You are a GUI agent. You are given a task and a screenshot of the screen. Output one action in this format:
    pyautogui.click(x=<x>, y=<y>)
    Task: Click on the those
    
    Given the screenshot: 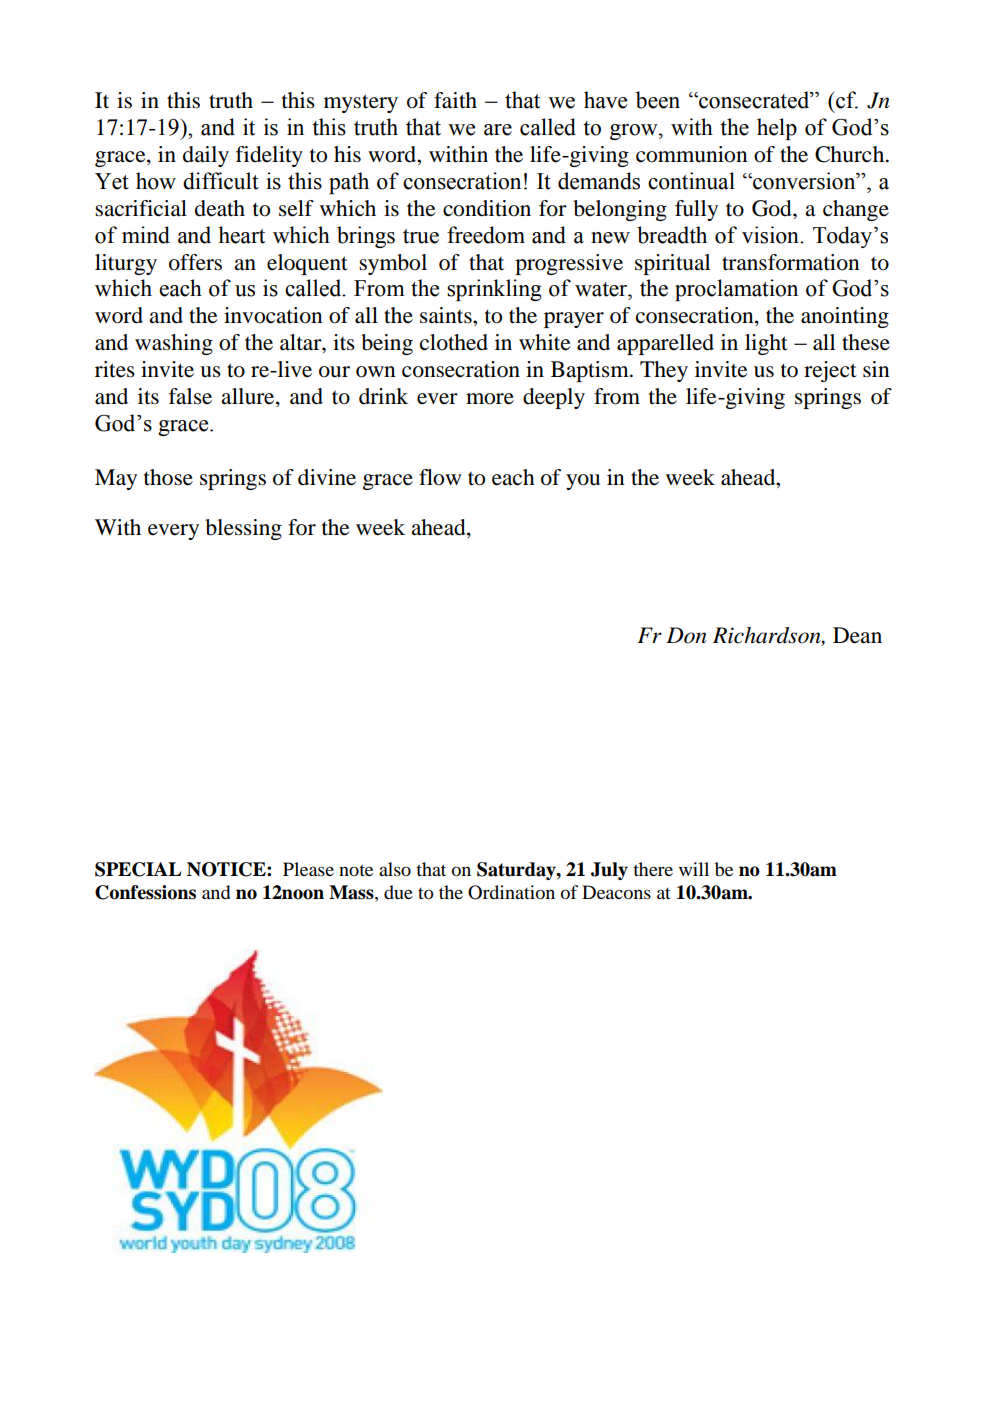 What is the action you would take?
    pyautogui.click(x=168, y=477)
